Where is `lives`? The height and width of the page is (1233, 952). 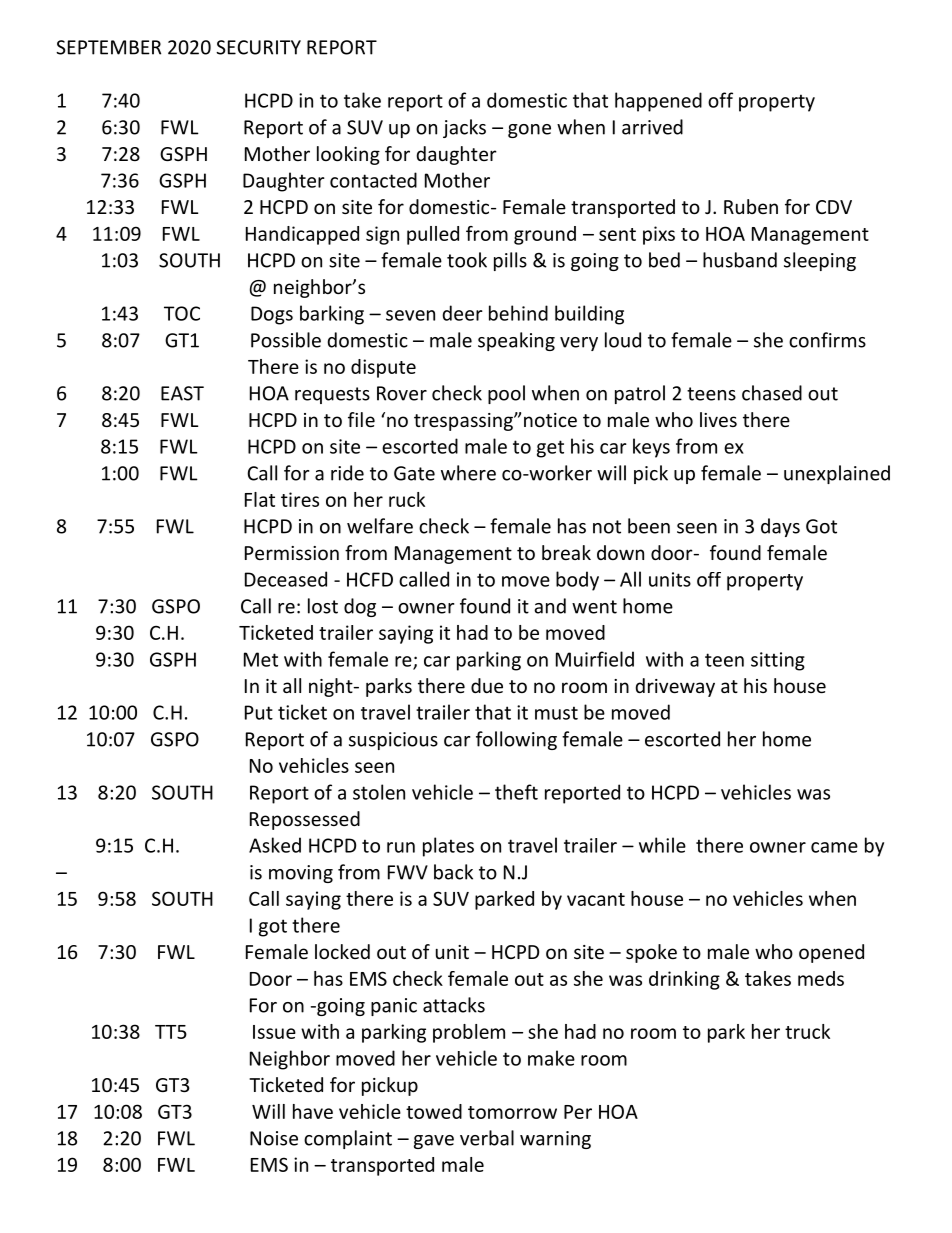 lives is located at coordinates (718, 419).
